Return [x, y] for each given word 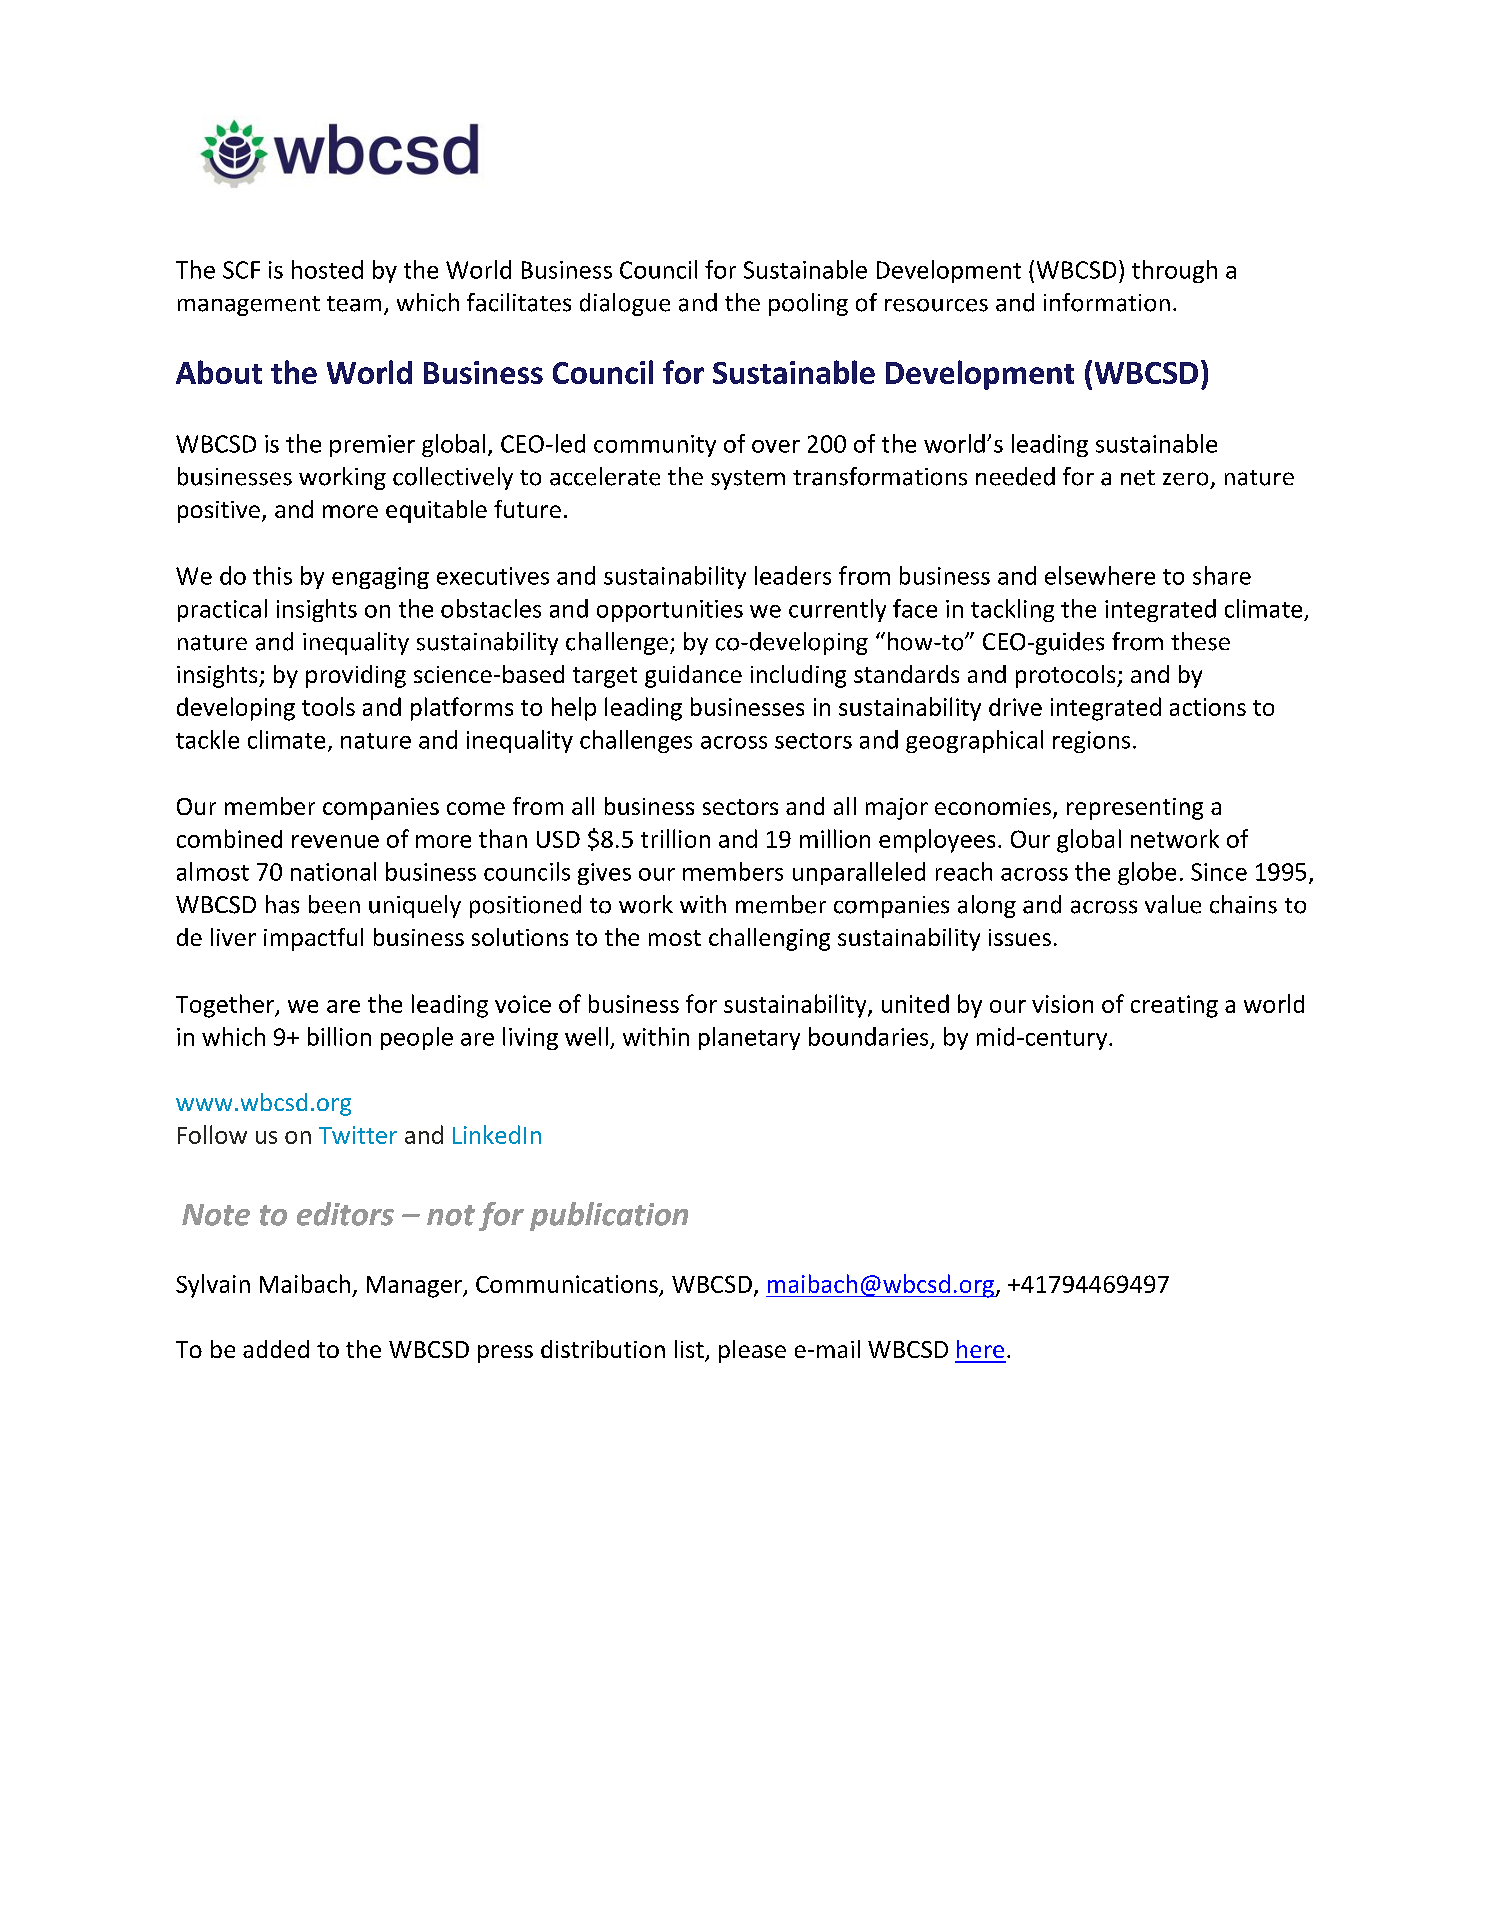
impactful [313, 939]
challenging [769, 939]
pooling [808, 304]
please [752, 1351]
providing [356, 676]
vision [1062, 1004]
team [354, 304]
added [276, 1349]
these [1200, 641]
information [1107, 302]
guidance [693, 676]
